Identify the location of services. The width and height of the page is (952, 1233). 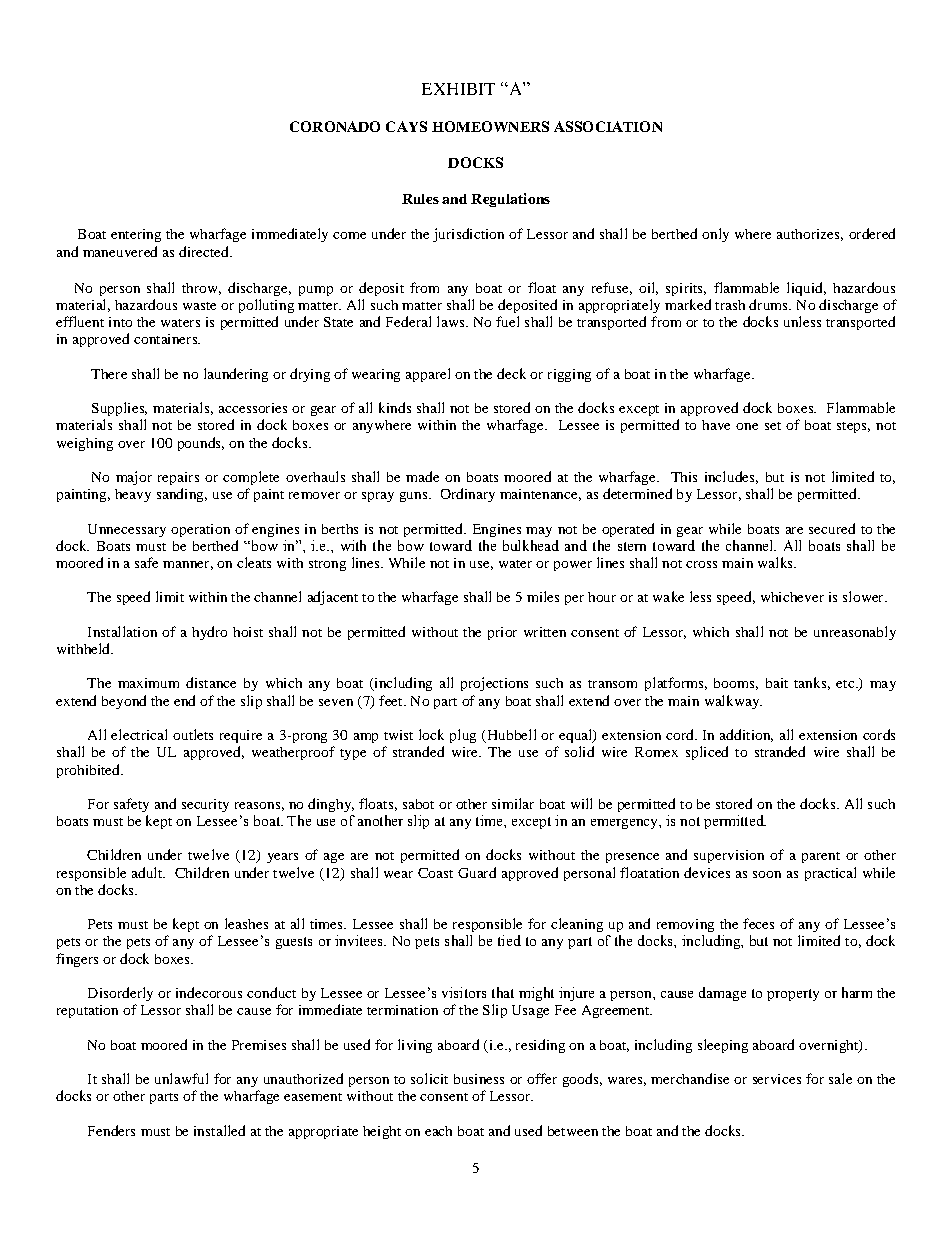
(777, 1079).
